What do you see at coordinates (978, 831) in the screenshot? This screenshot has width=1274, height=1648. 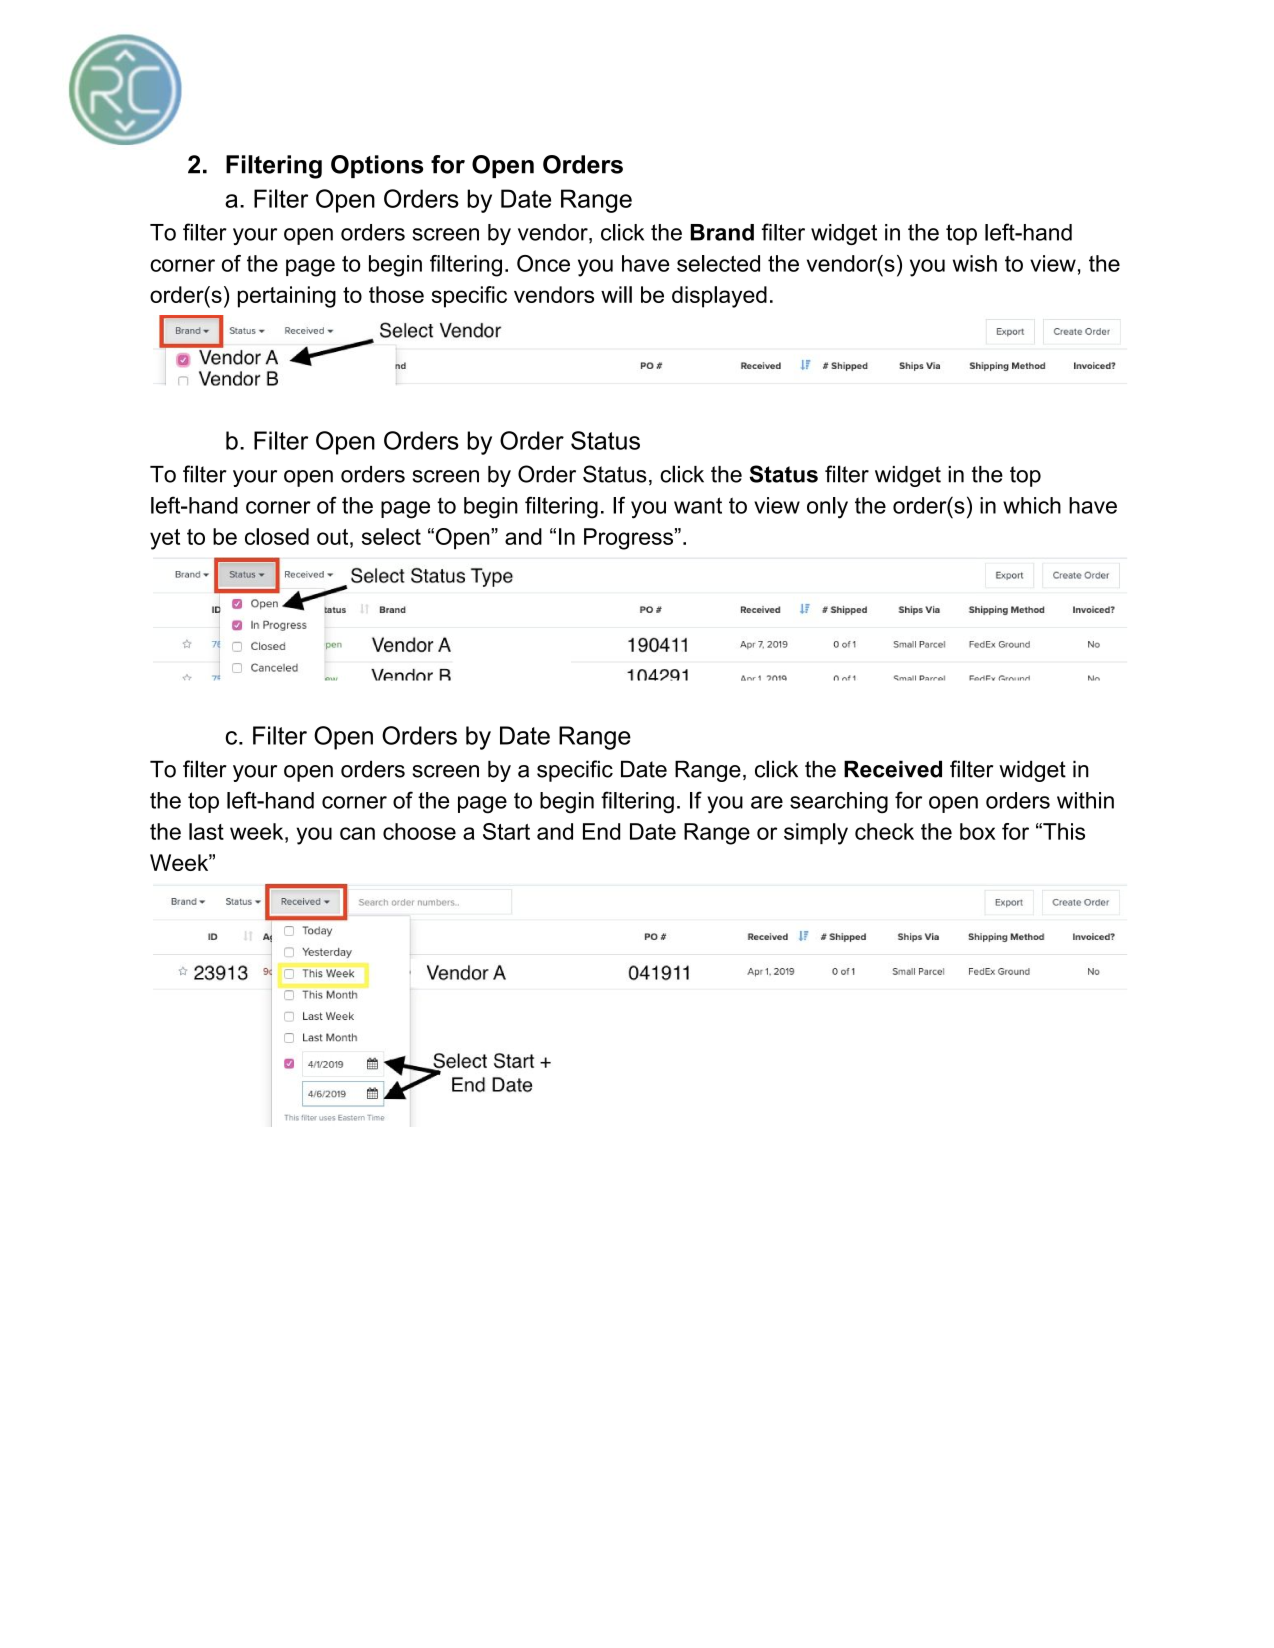 I see `box` at bounding box center [978, 831].
